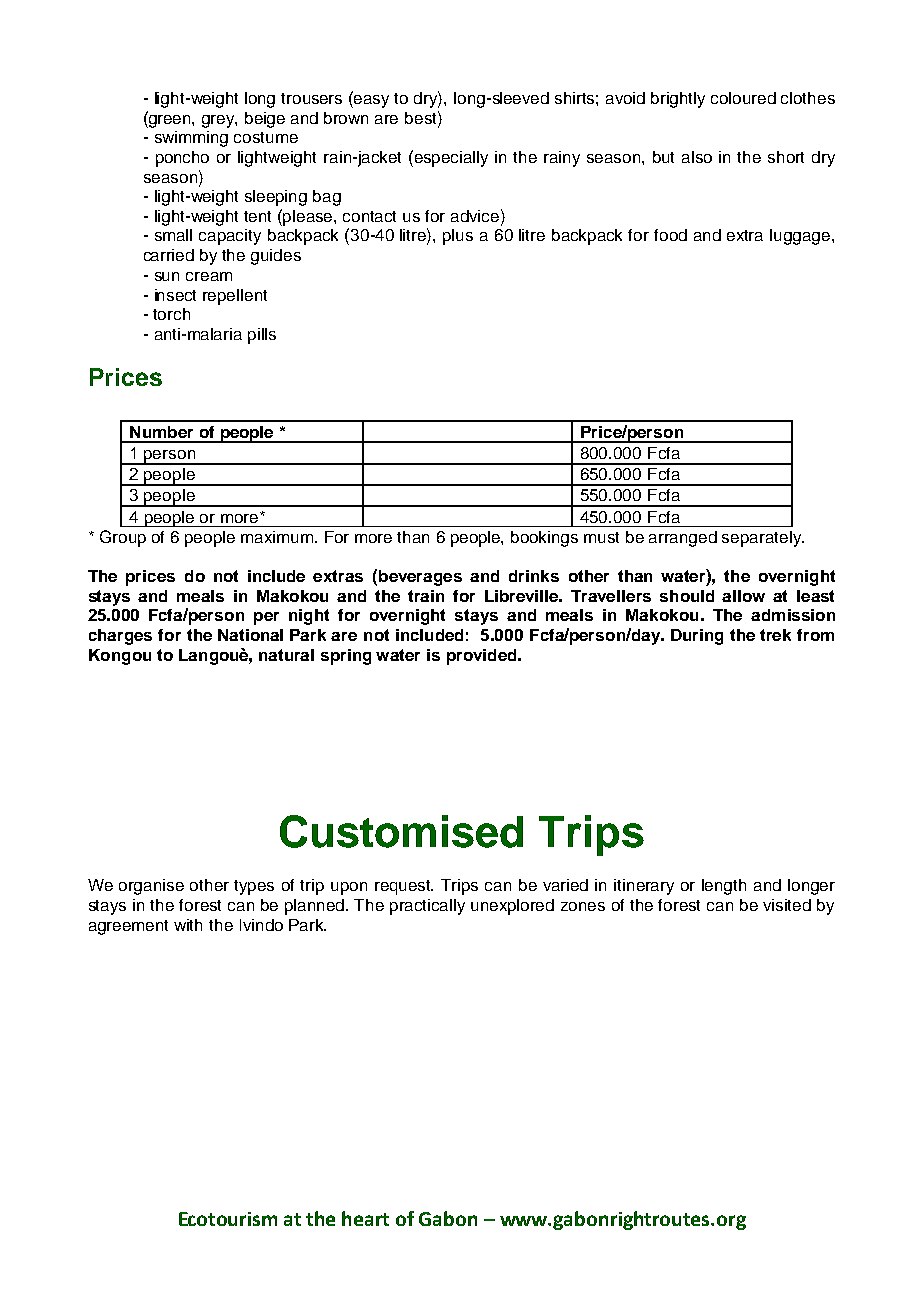  I want to click on coloured, so click(743, 98).
